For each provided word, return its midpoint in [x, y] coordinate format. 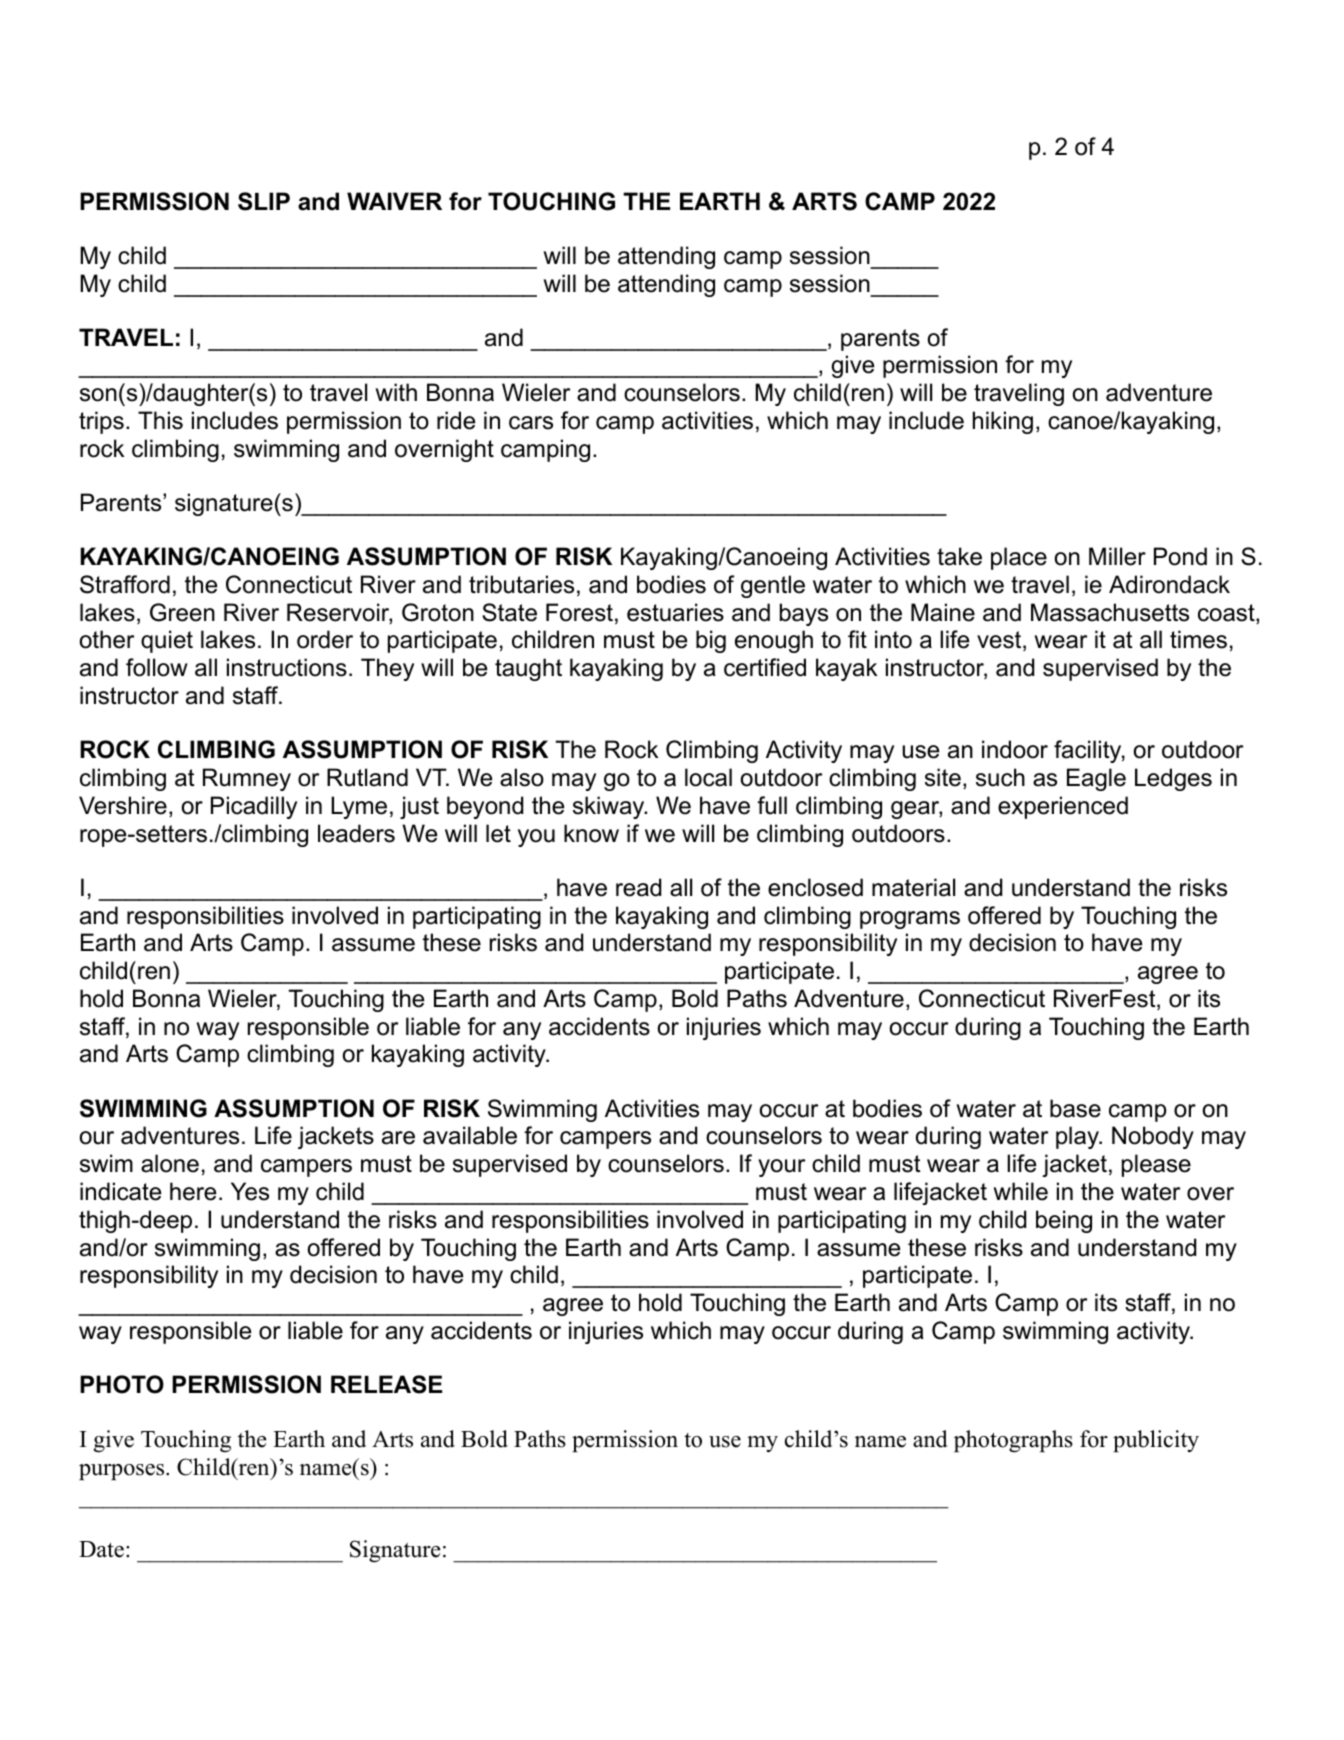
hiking [1003, 422]
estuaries [675, 612]
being [1064, 1221]
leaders [356, 833]
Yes [250, 1191]
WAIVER [394, 201]
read [638, 887]
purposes [123, 1472]
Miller [1117, 556]
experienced [1063, 807]
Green [182, 612]
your [781, 1168]
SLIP [264, 201]
